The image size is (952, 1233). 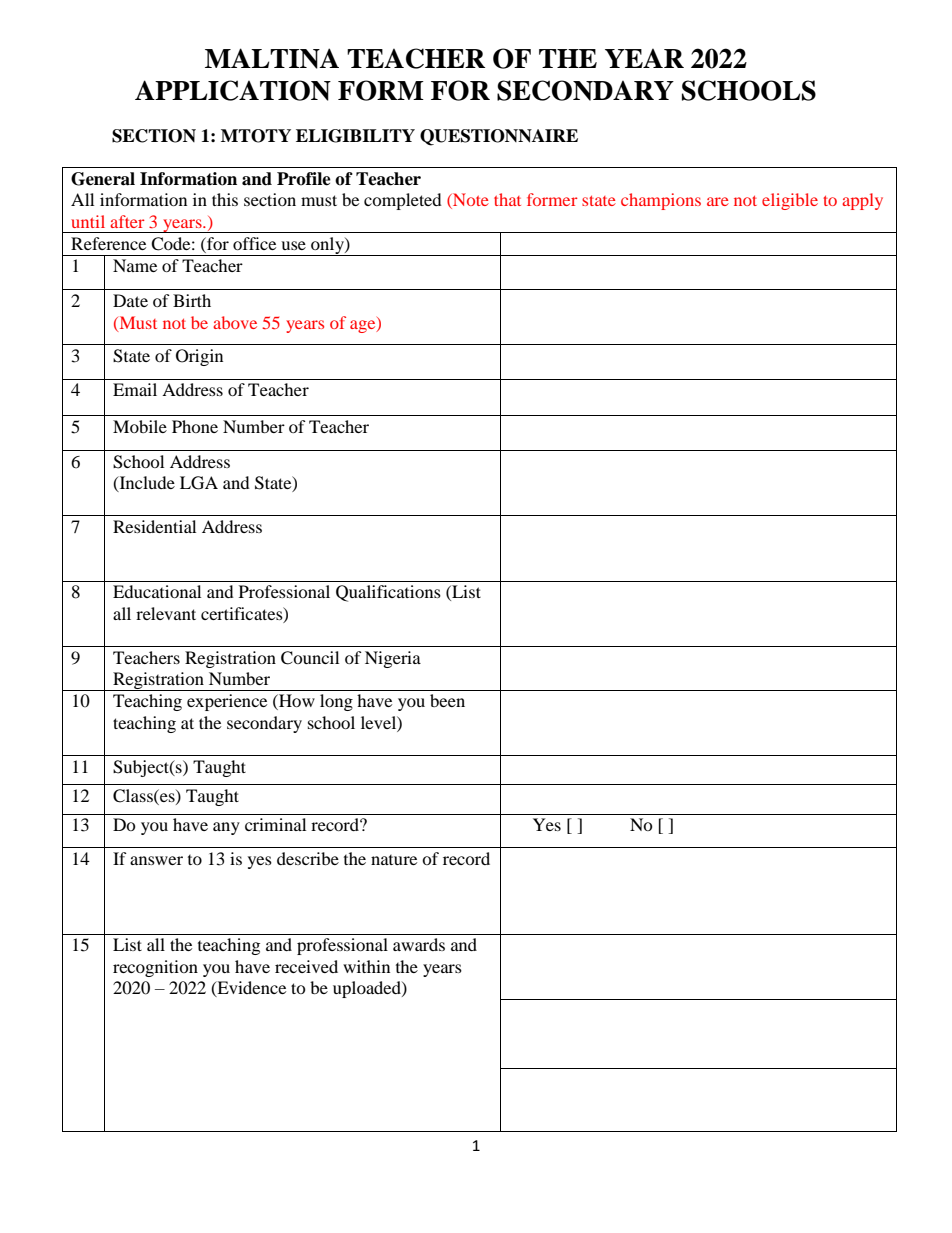 I want to click on recognition, so click(x=155, y=968).
